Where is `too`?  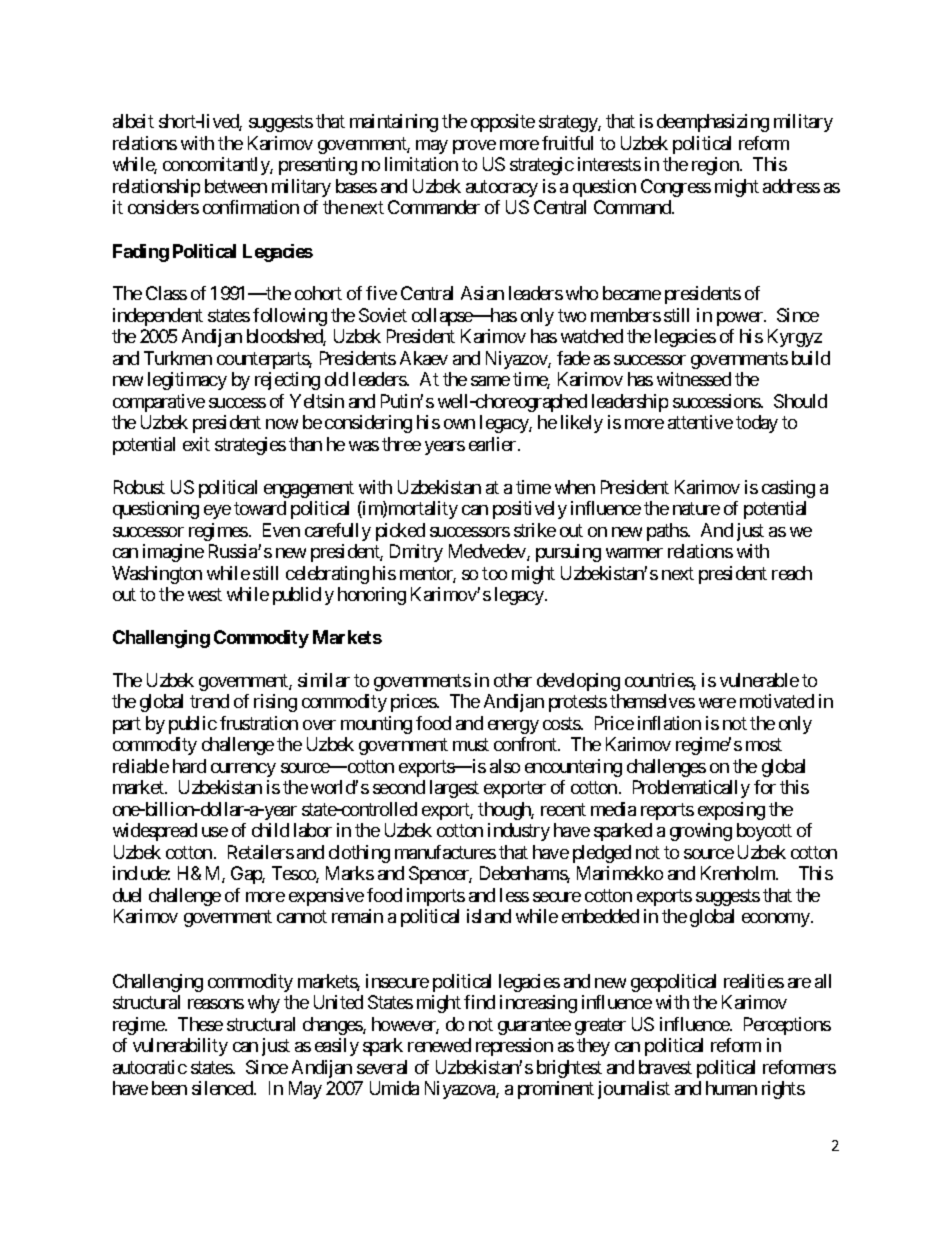
too is located at coordinates (494, 573).
